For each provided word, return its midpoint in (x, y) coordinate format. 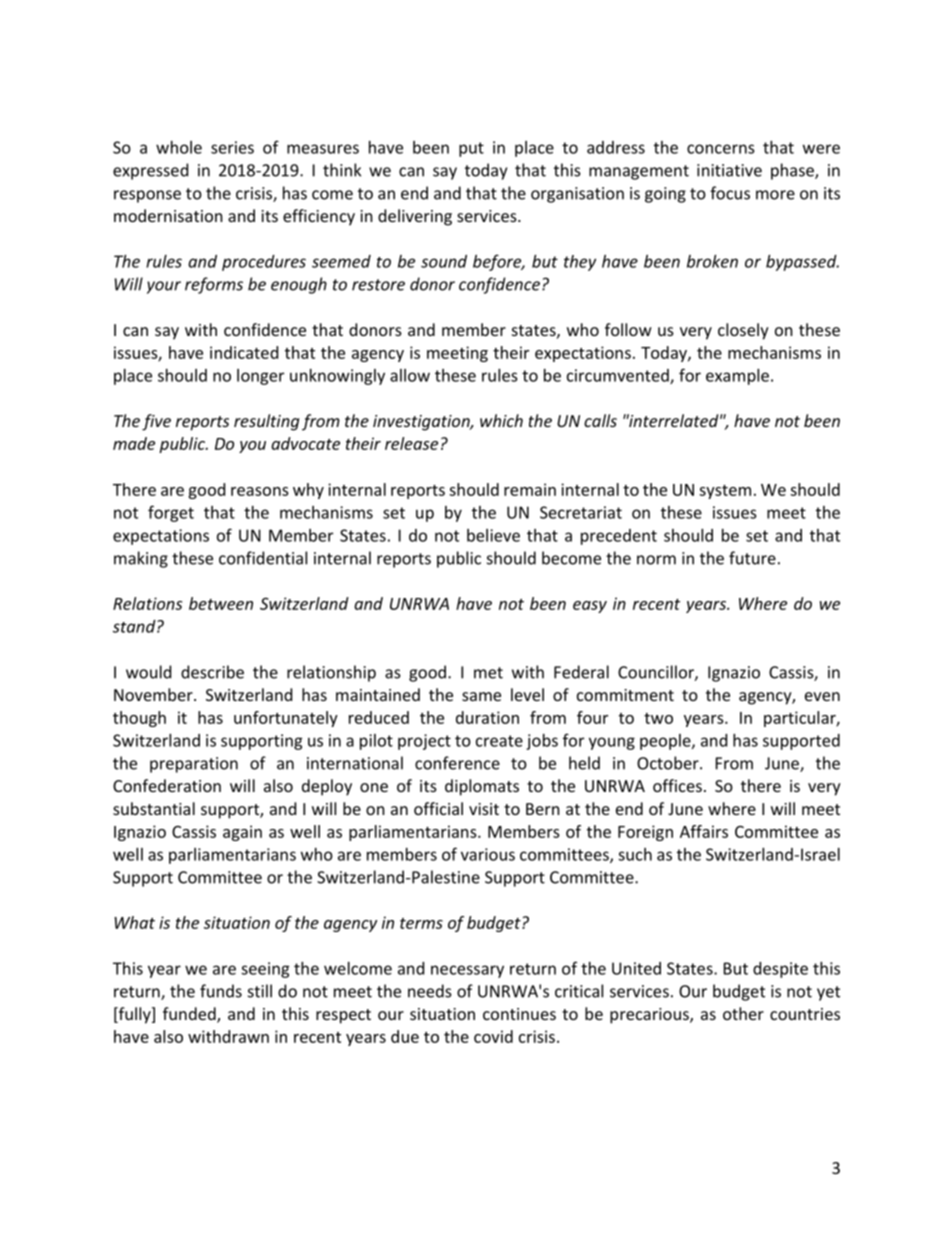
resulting (266, 422)
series (232, 147)
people (666, 742)
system (725, 492)
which (501, 420)
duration (487, 717)
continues (519, 1014)
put (471, 149)
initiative (729, 170)
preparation (194, 765)
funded (190, 1015)
